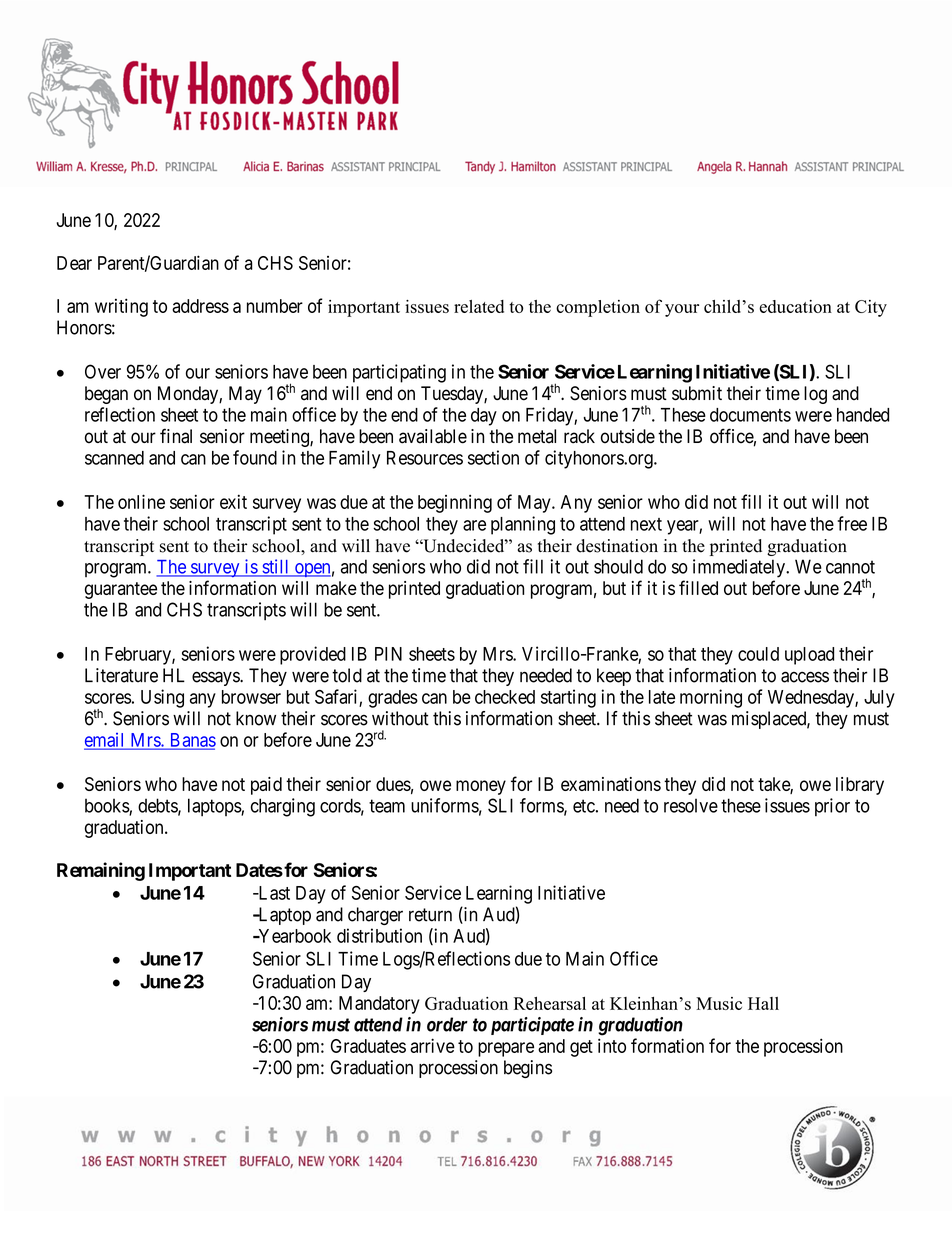 This document has width=952, height=1233. What do you see at coordinates (368, 1046) in the document?
I see `Graduates` at bounding box center [368, 1046].
